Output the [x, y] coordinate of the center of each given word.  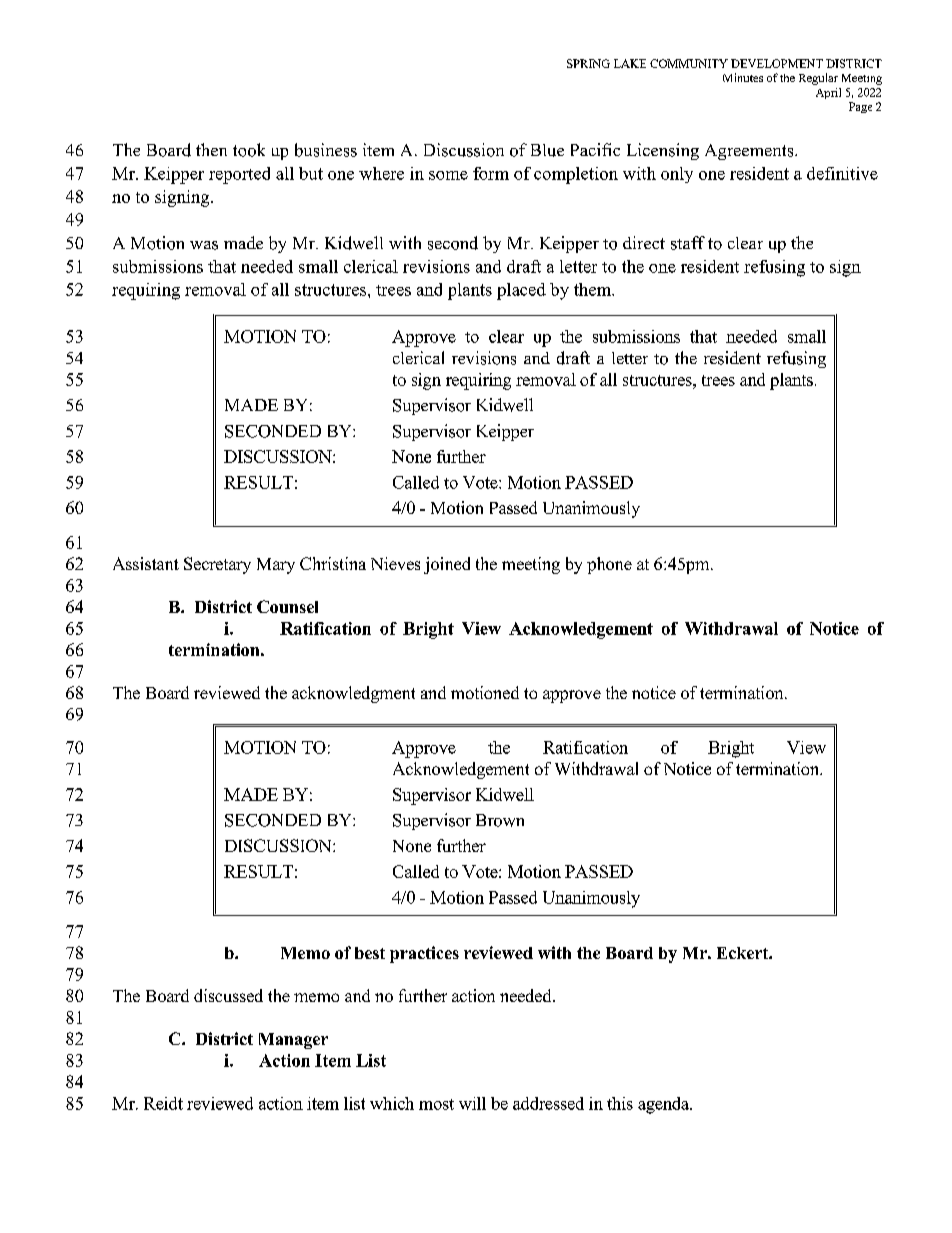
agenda [664, 1105]
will [472, 1103]
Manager [293, 1041]
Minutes [743, 77]
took [249, 150]
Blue [547, 150]
